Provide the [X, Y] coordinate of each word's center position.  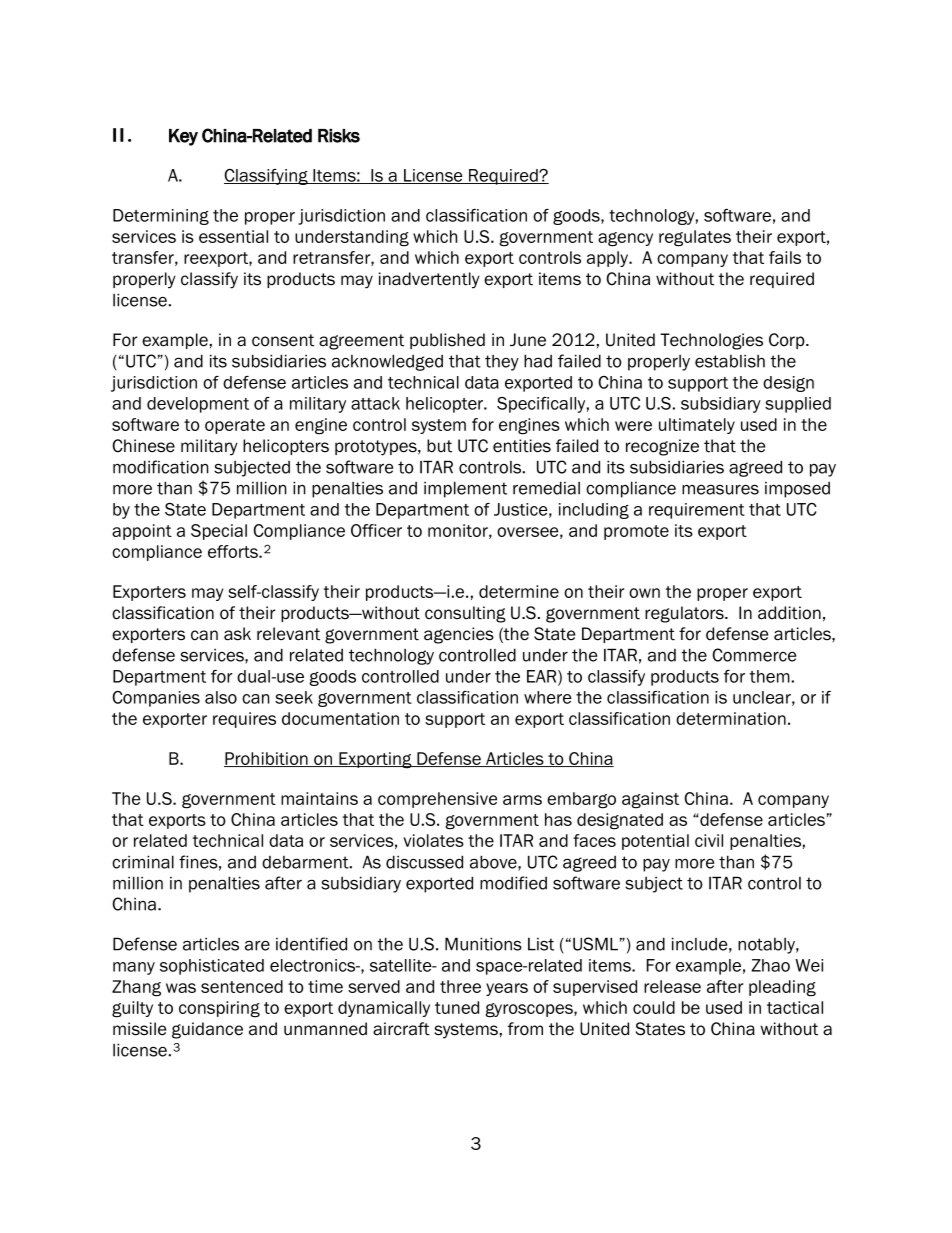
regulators [685, 614]
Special [219, 532]
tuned [457, 1007]
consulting [465, 614]
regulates [695, 238]
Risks [339, 136]
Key [183, 137]
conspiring [219, 1009]
